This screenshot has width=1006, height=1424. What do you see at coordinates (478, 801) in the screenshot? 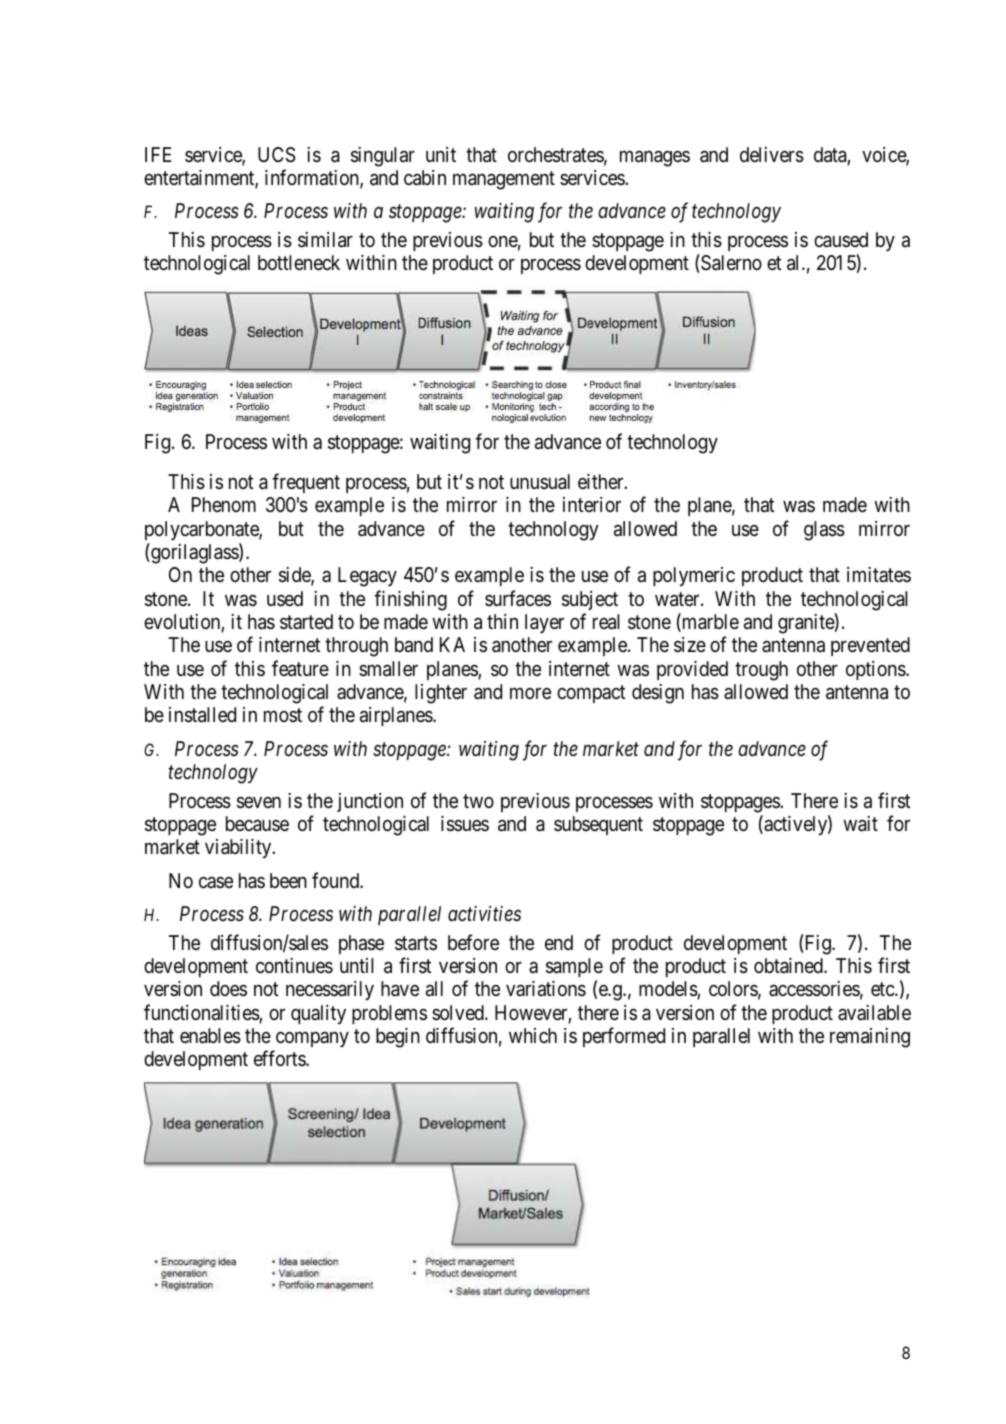
I see `two` at bounding box center [478, 801].
